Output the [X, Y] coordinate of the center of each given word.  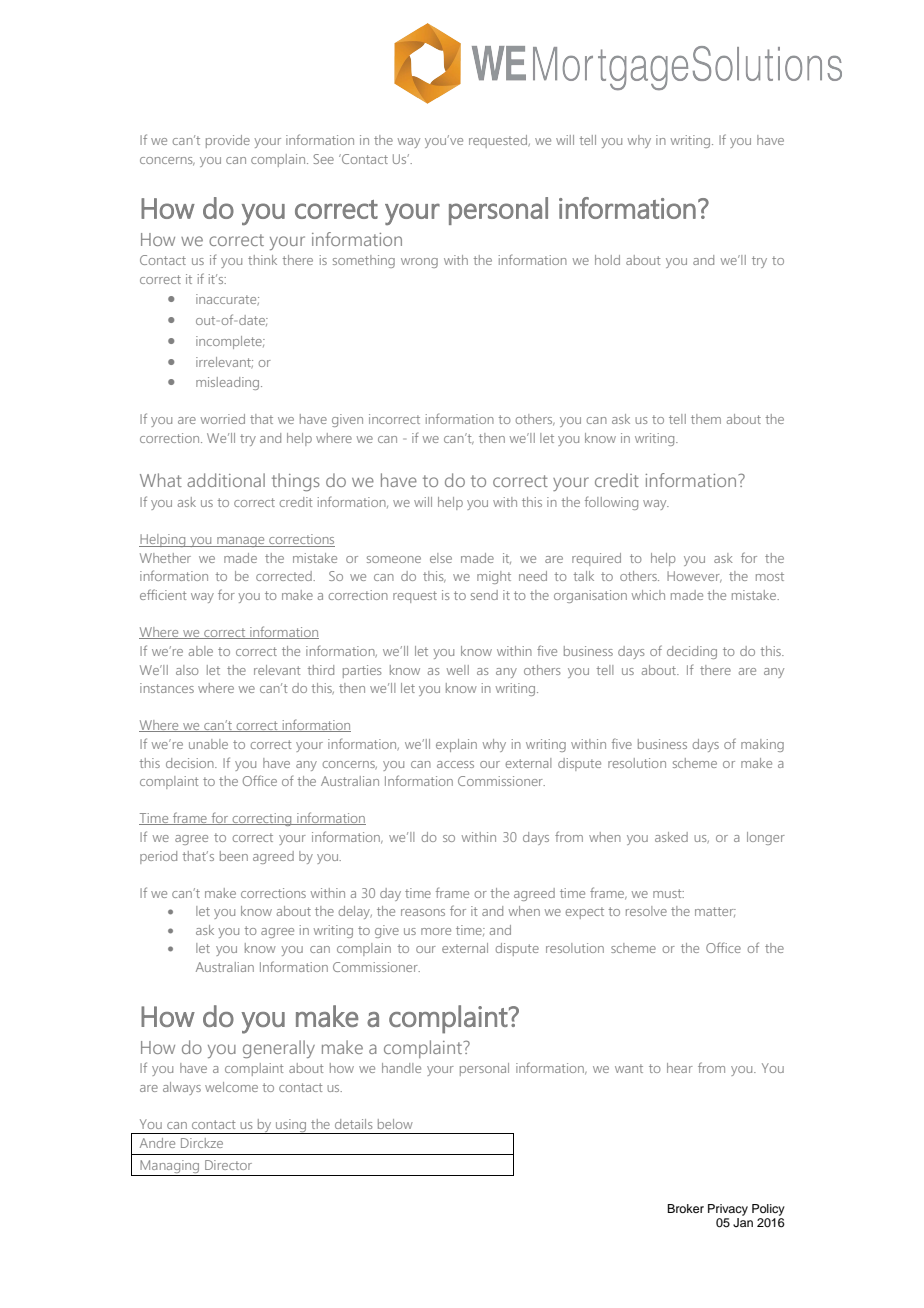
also [187, 670]
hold [607, 260]
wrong [419, 263]
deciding [692, 652]
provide [228, 141]
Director [228, 1165]
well [458, 670]
